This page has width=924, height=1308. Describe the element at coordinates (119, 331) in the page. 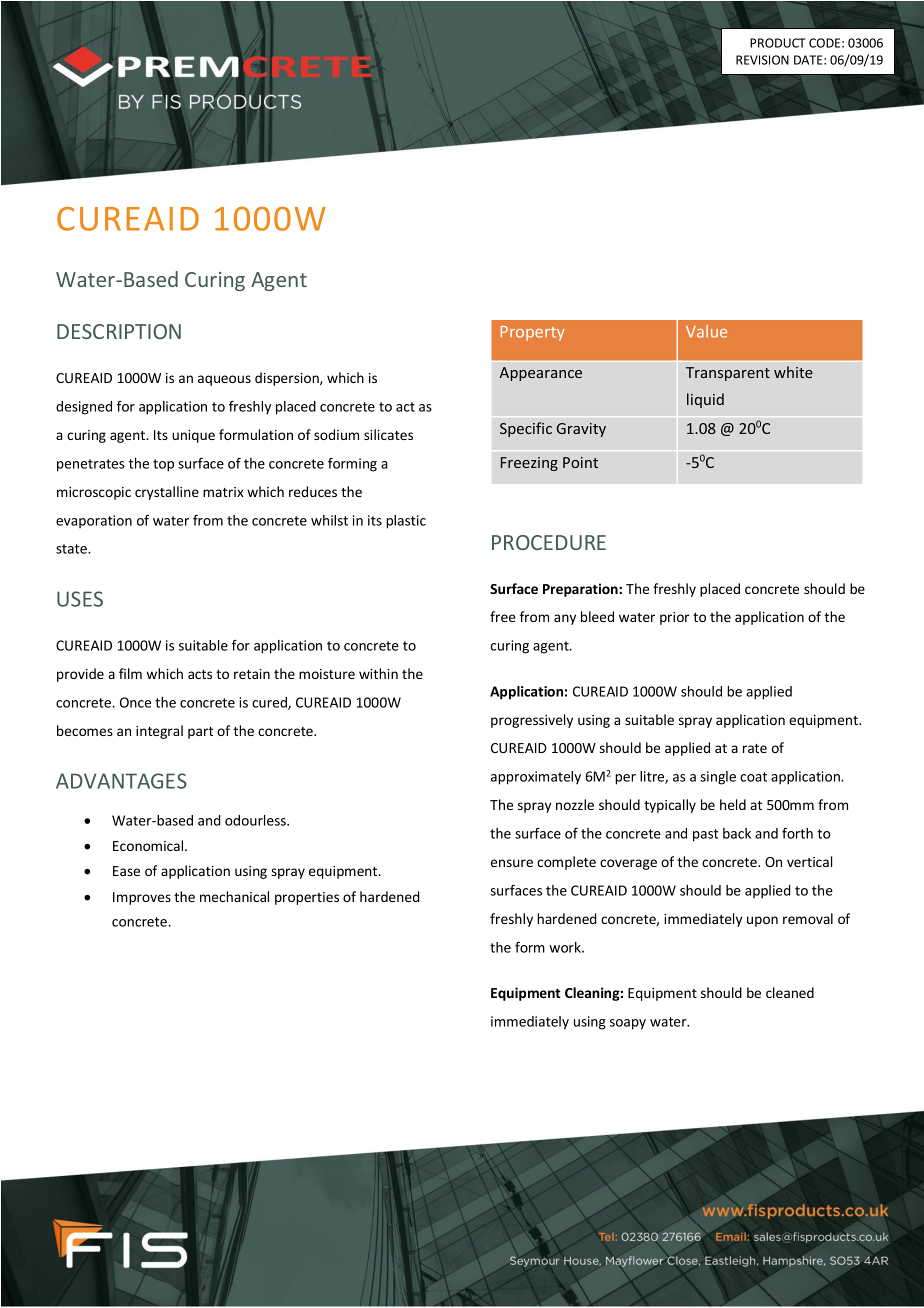

I see `DESCRIPTION` at that location.
